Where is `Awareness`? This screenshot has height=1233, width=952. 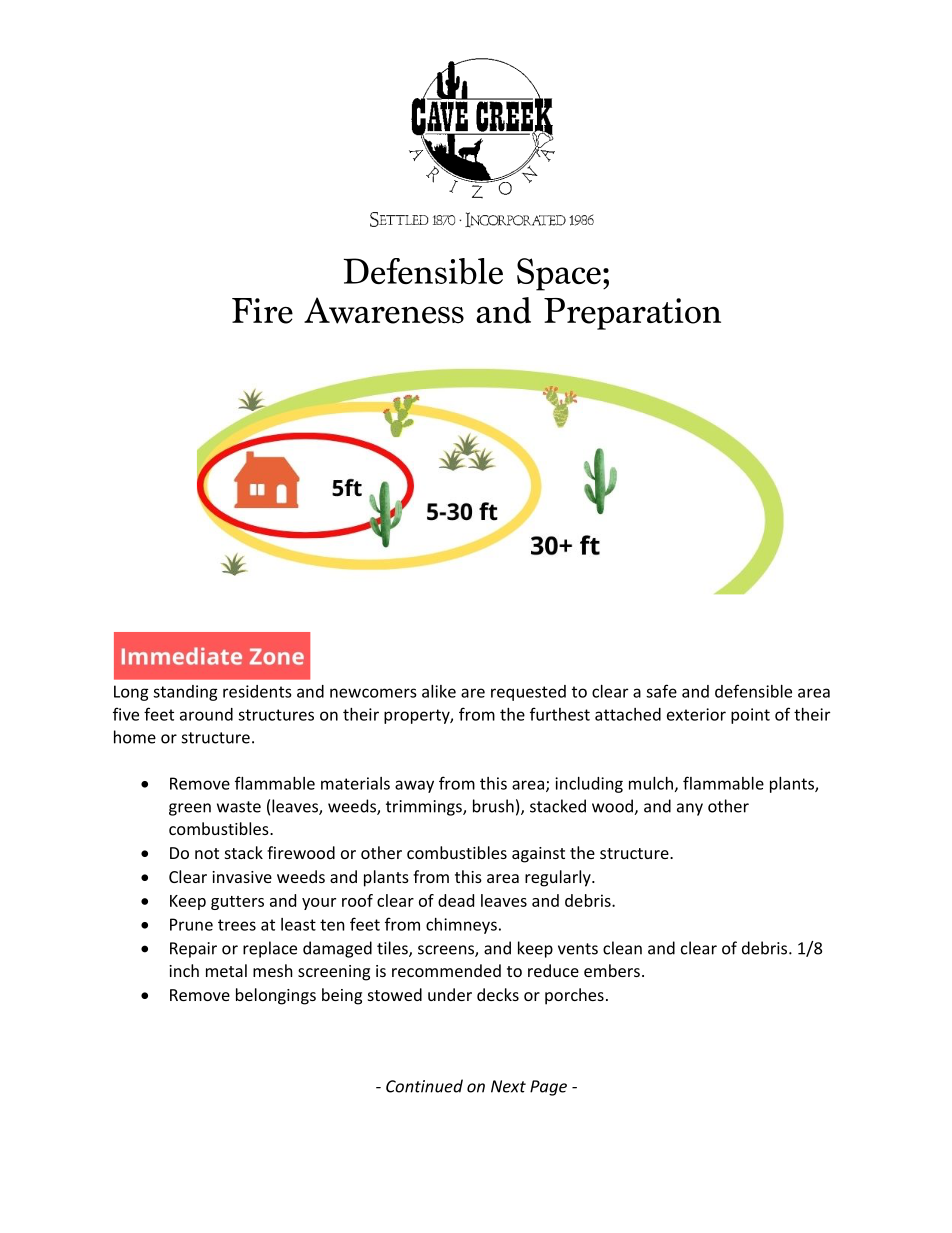
Awareness is located at coordinates (384, 310).
